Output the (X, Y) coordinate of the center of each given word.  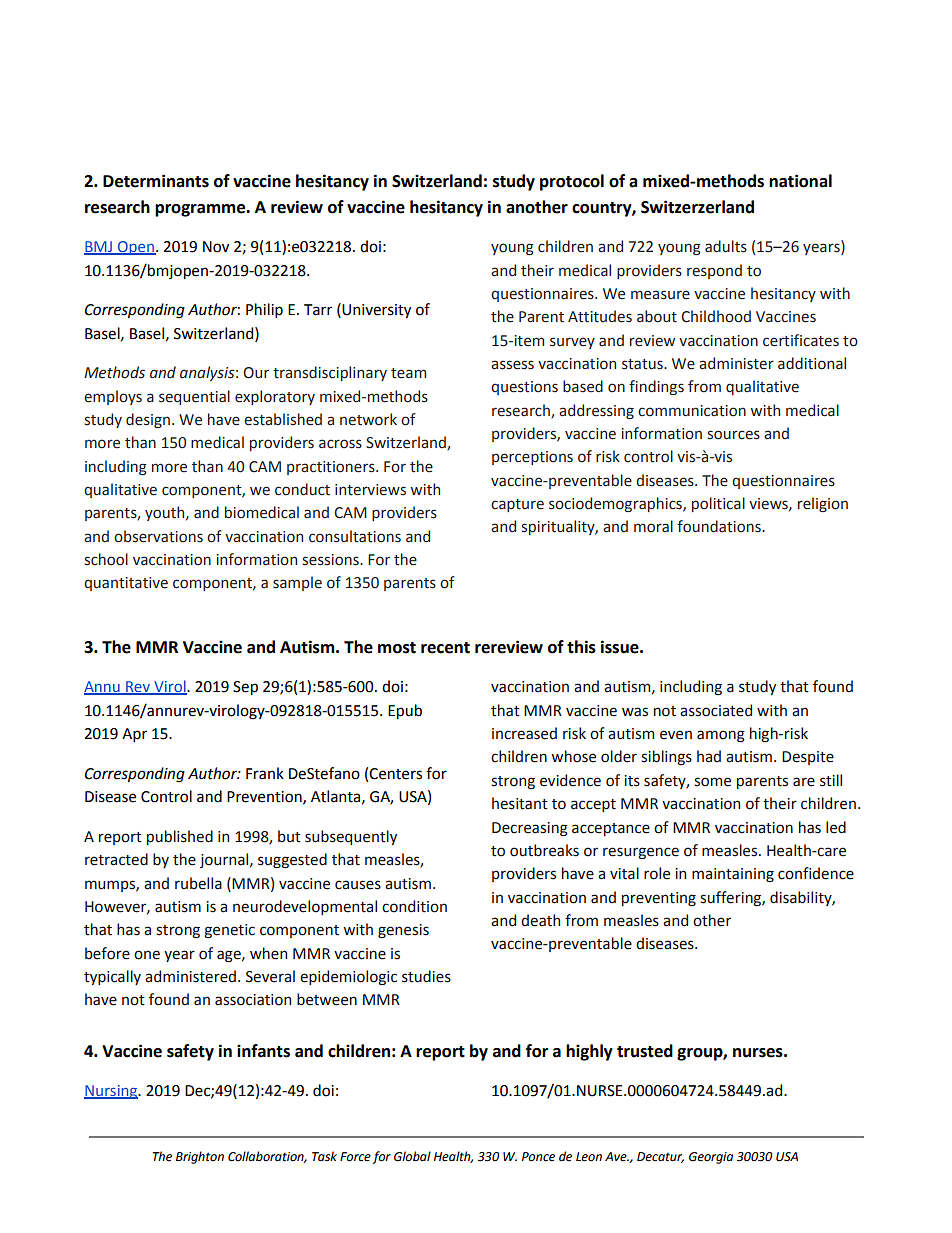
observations (158, 536)
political (718, 504)
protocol (572, 182)
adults (726, 246)
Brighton (200, 1157)
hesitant (520, 803)
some (712, 782)
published (180, 837)
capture (517, 505)
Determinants (156, 181)
